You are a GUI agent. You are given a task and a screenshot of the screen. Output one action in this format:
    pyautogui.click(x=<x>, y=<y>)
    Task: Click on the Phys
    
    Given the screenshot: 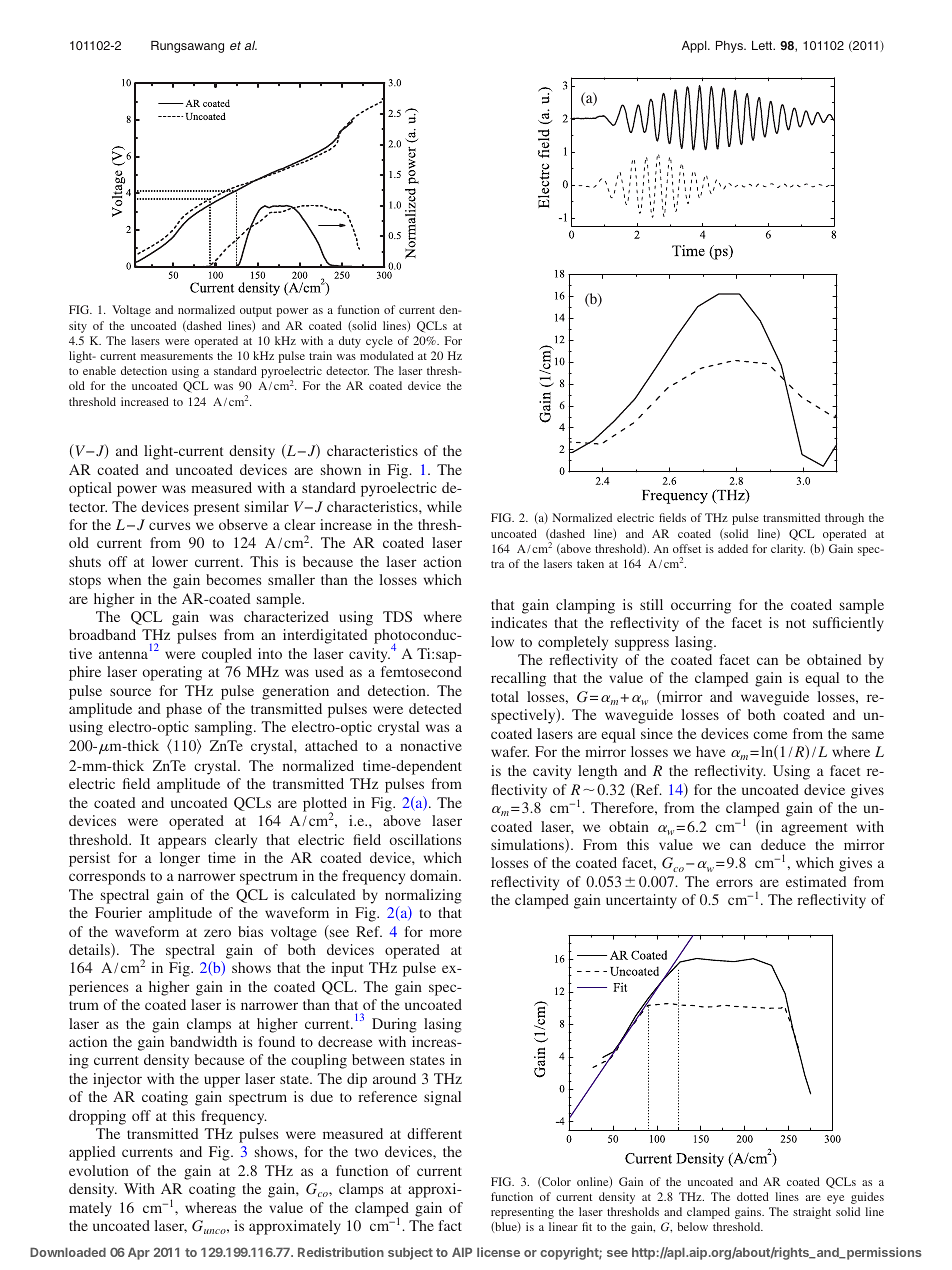 What is the action you would take?
    pyautogui.click(x=730, y=47)
